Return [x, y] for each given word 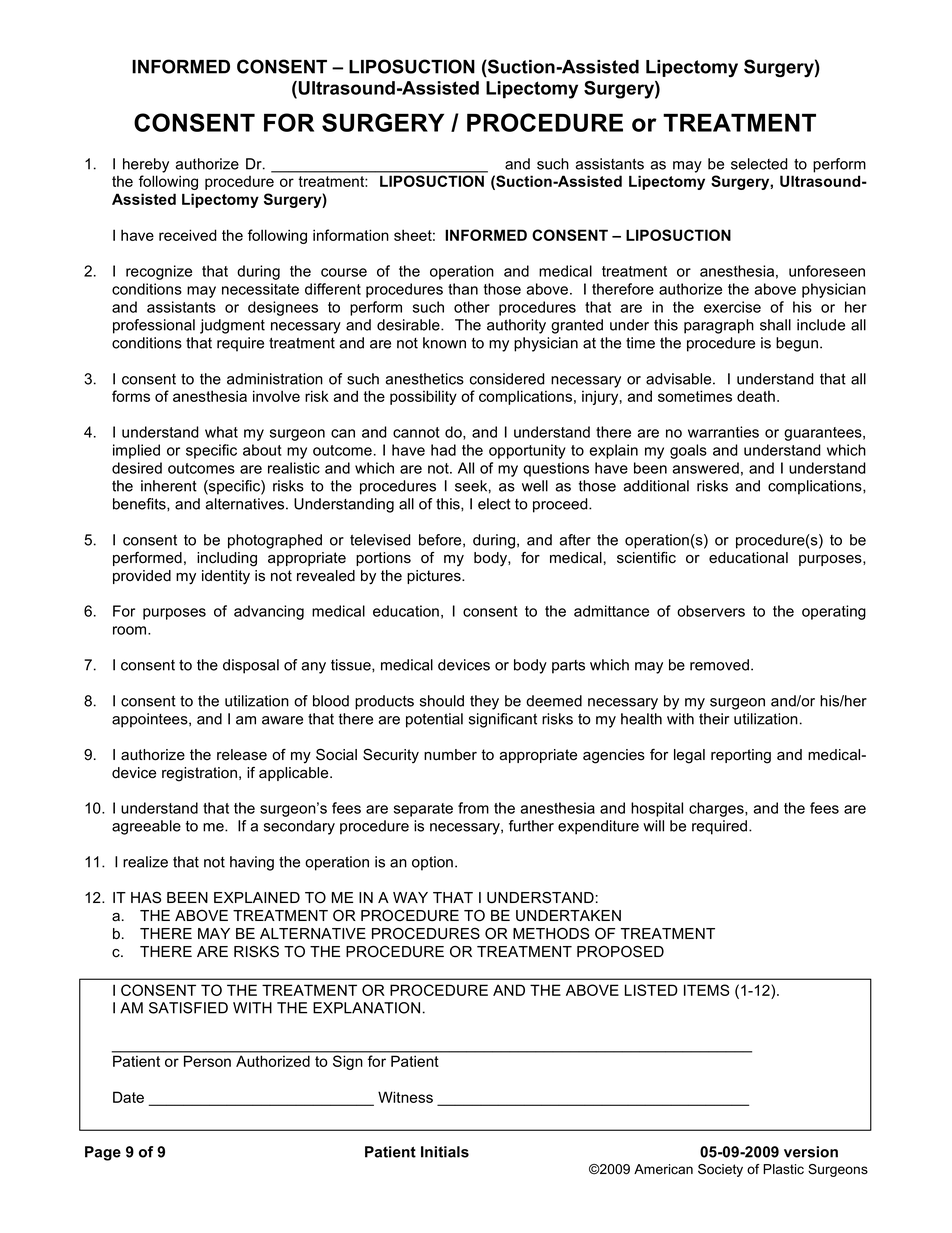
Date [128, 1097]
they [484, 702]
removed [719, 665]
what [221, 432]
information [351, 235]
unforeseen [827, 271]
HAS [146, 898]
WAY [410, 897]
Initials [445, 1152]
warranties [723, 432]
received [188, 235]
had [443, 450]
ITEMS [706, 990]
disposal [251, 666]
